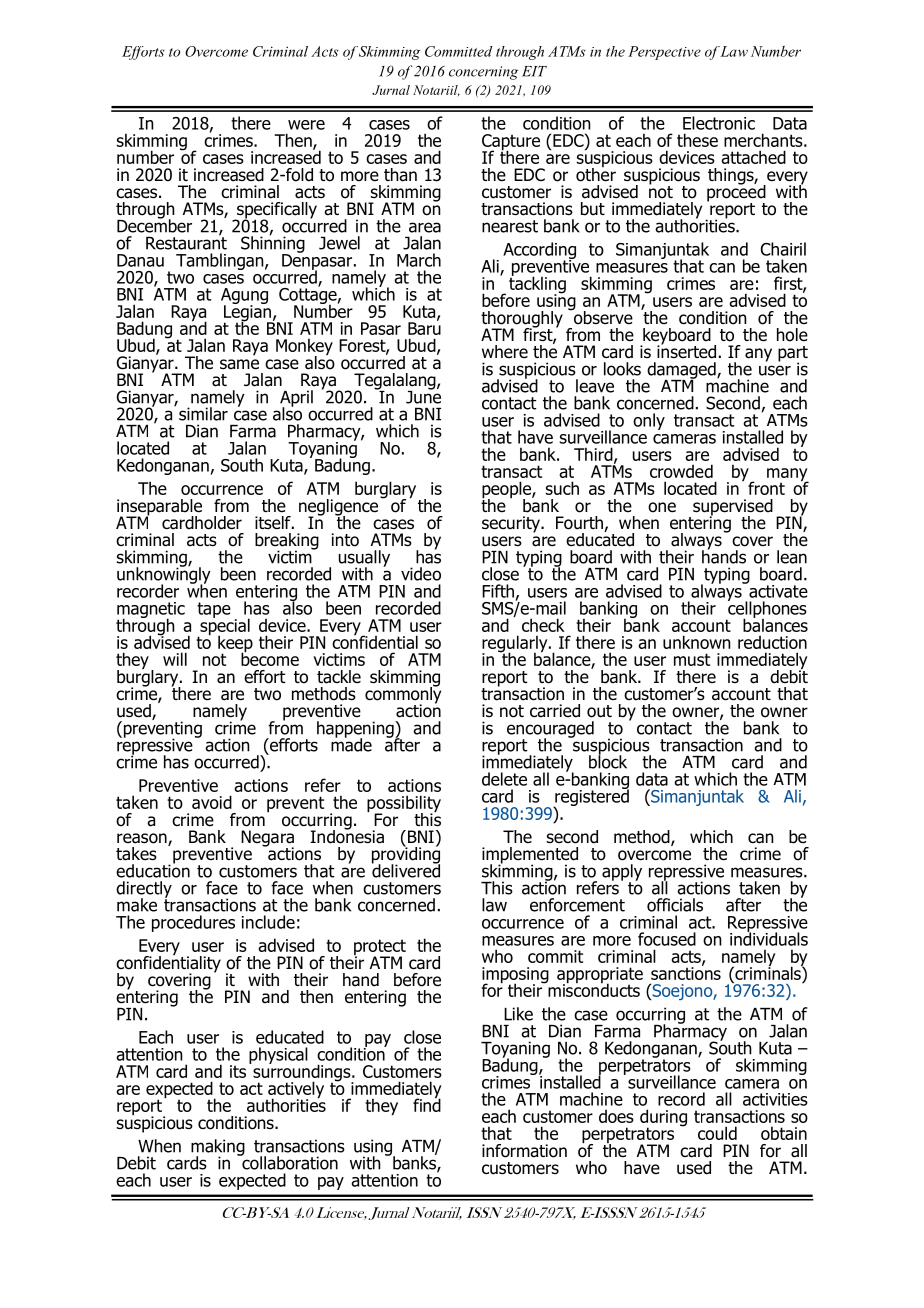  Describe the element at coordinates (717, 1133) in the page. I see `could` at that location.
